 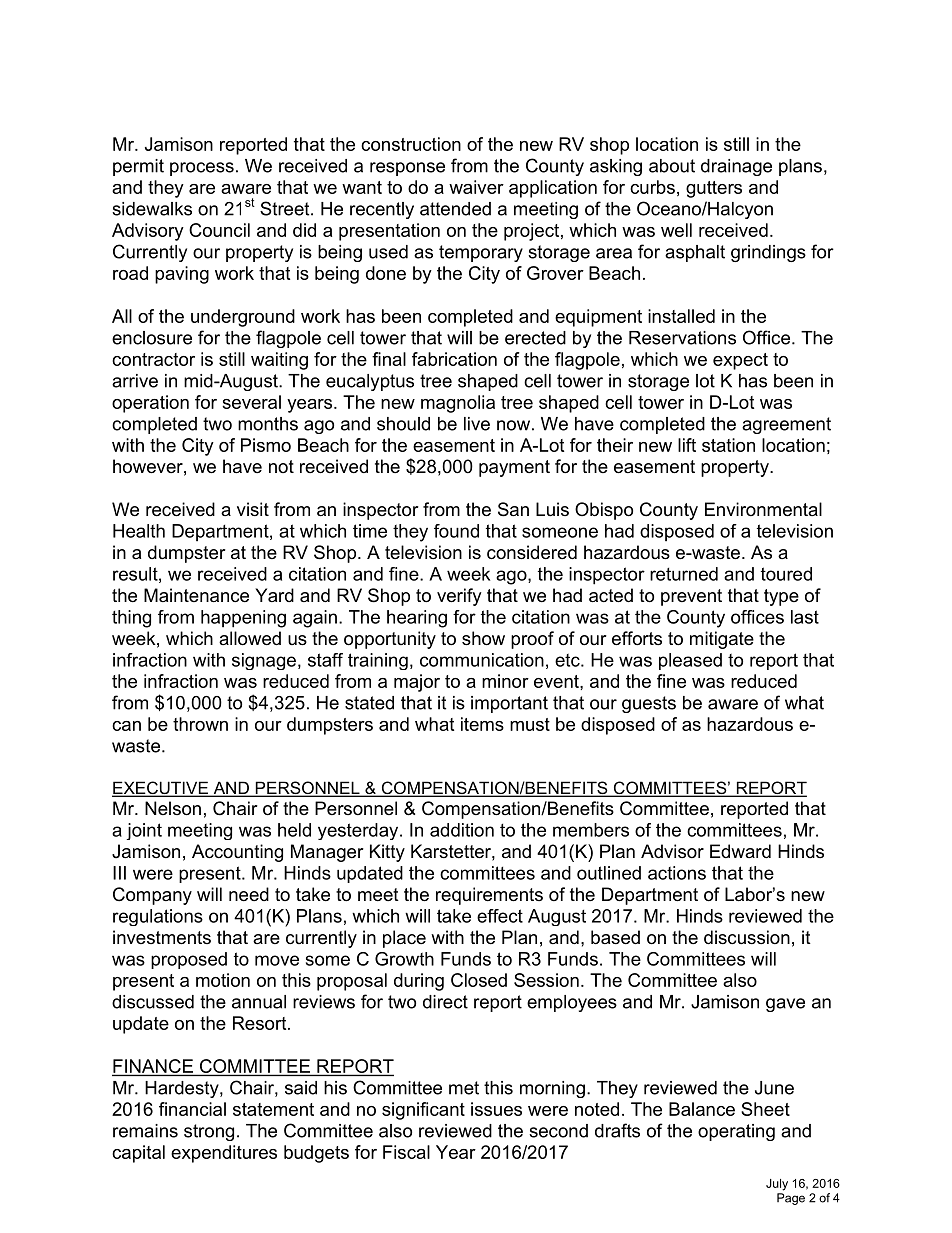 I want to click on operating, so click(x=736, y=1132).
